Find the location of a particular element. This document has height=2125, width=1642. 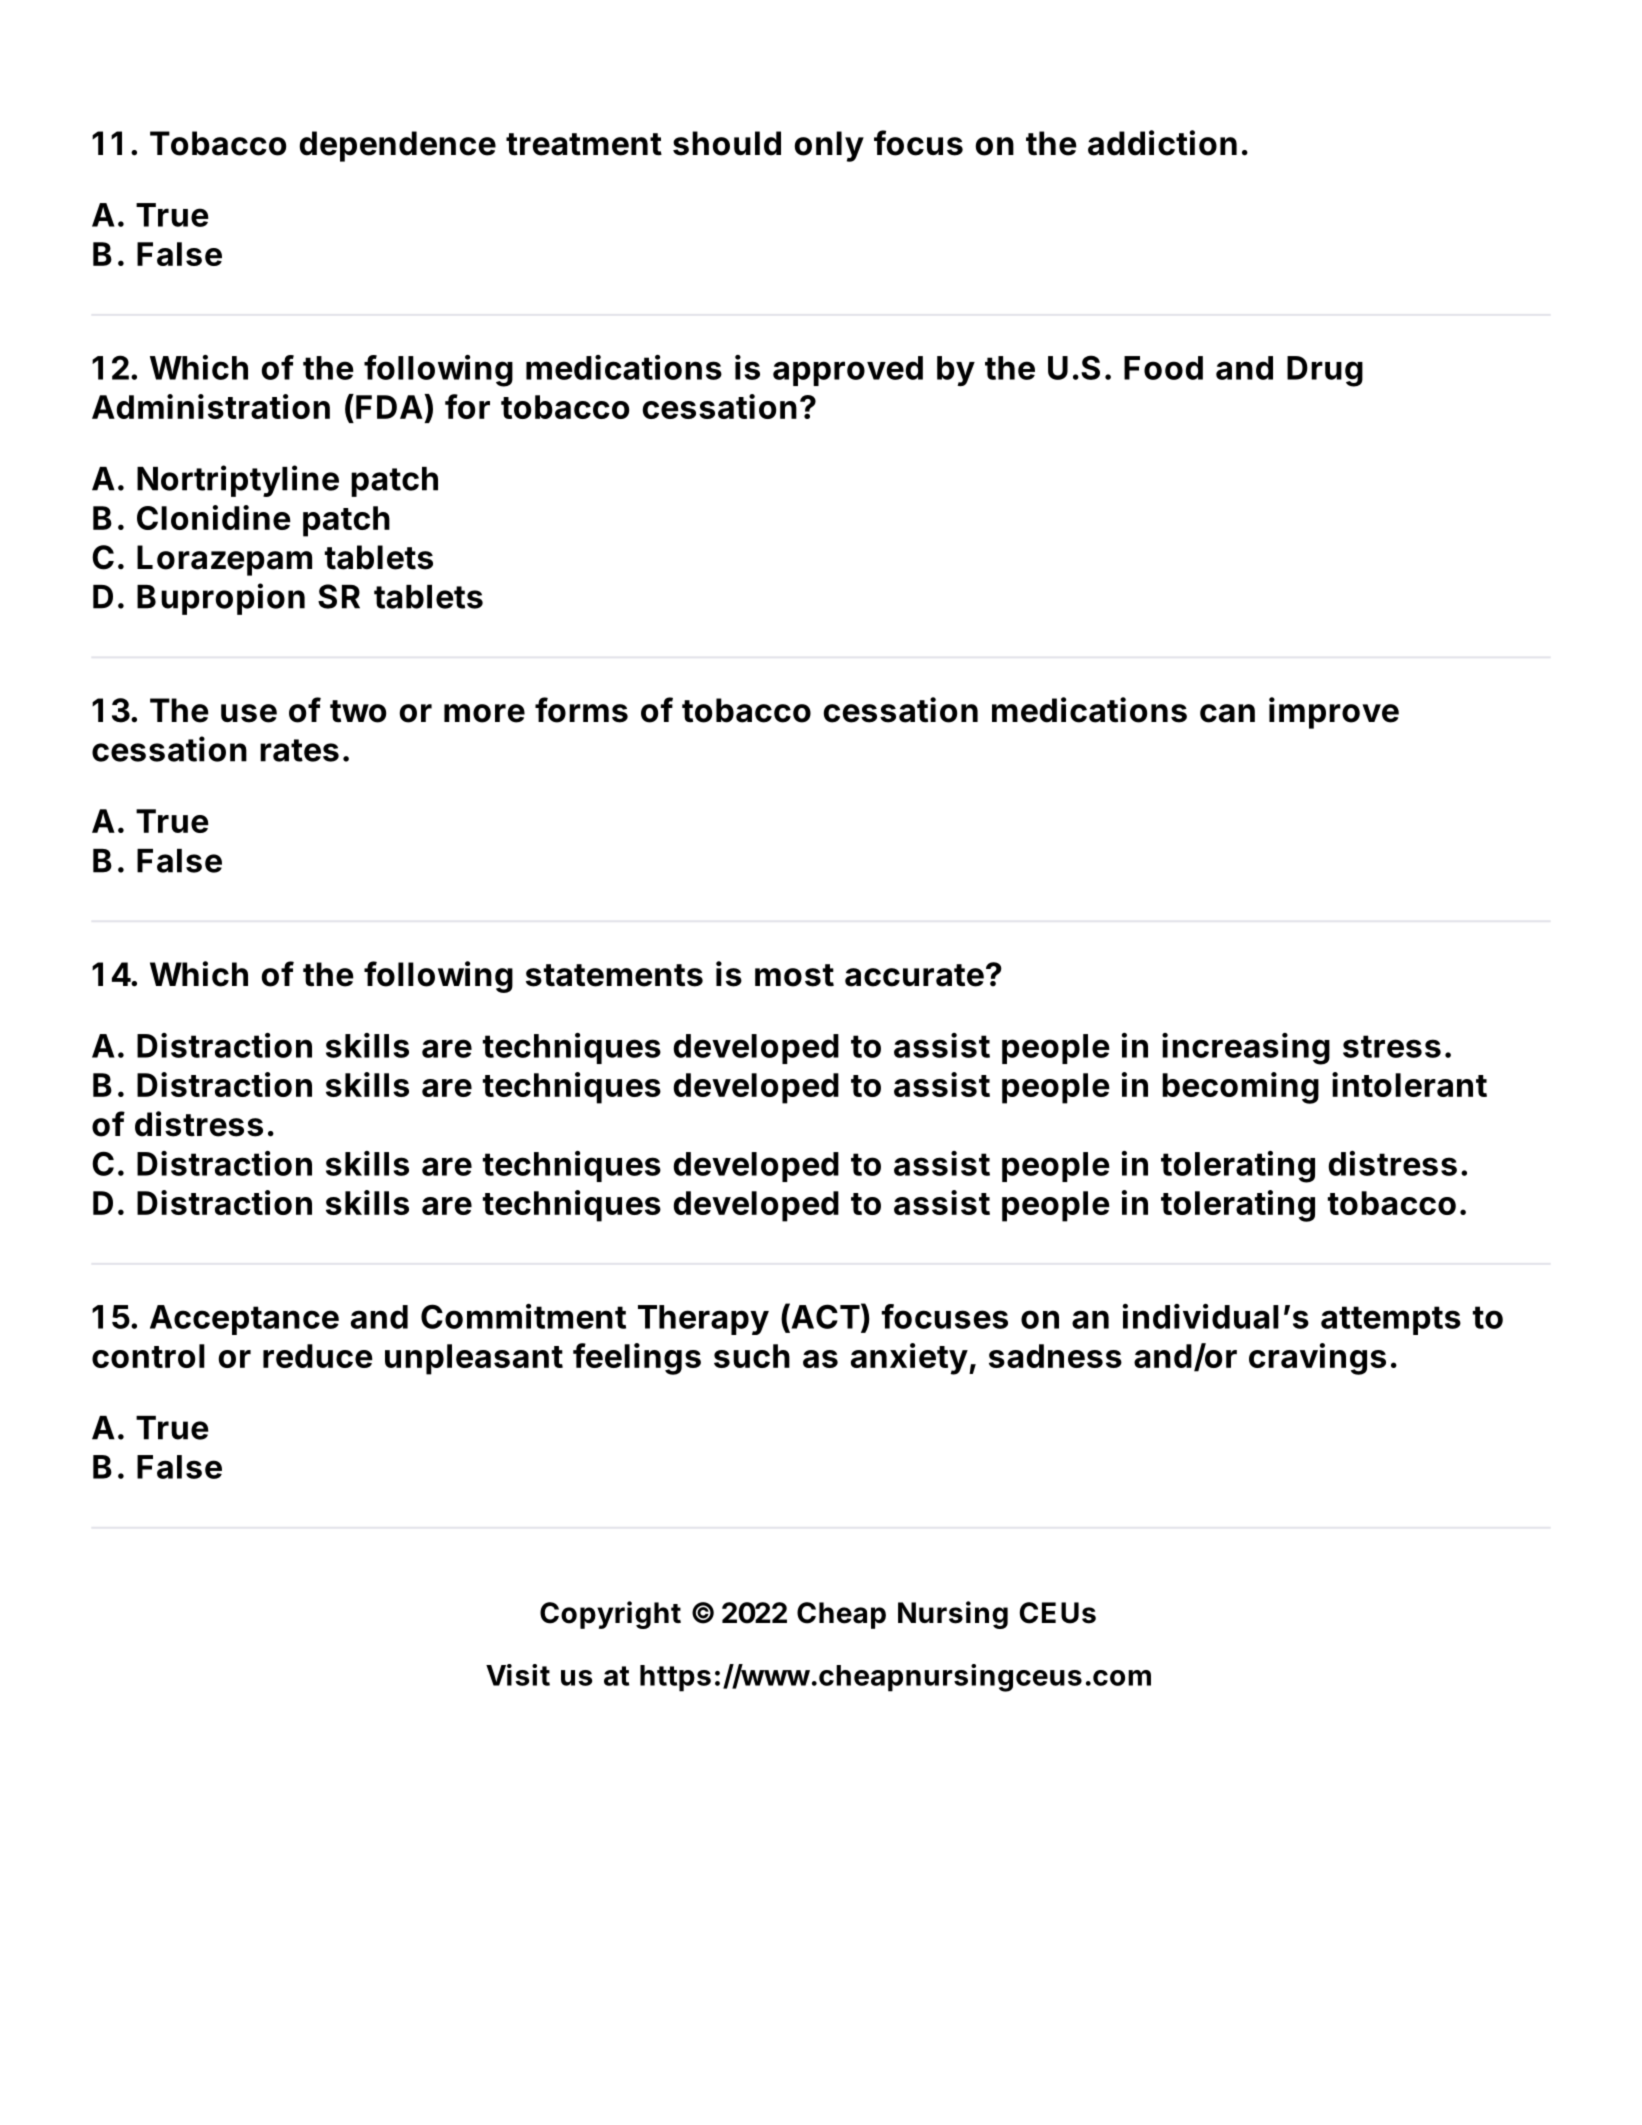

Visit is located at coordinates (518, 1675).
